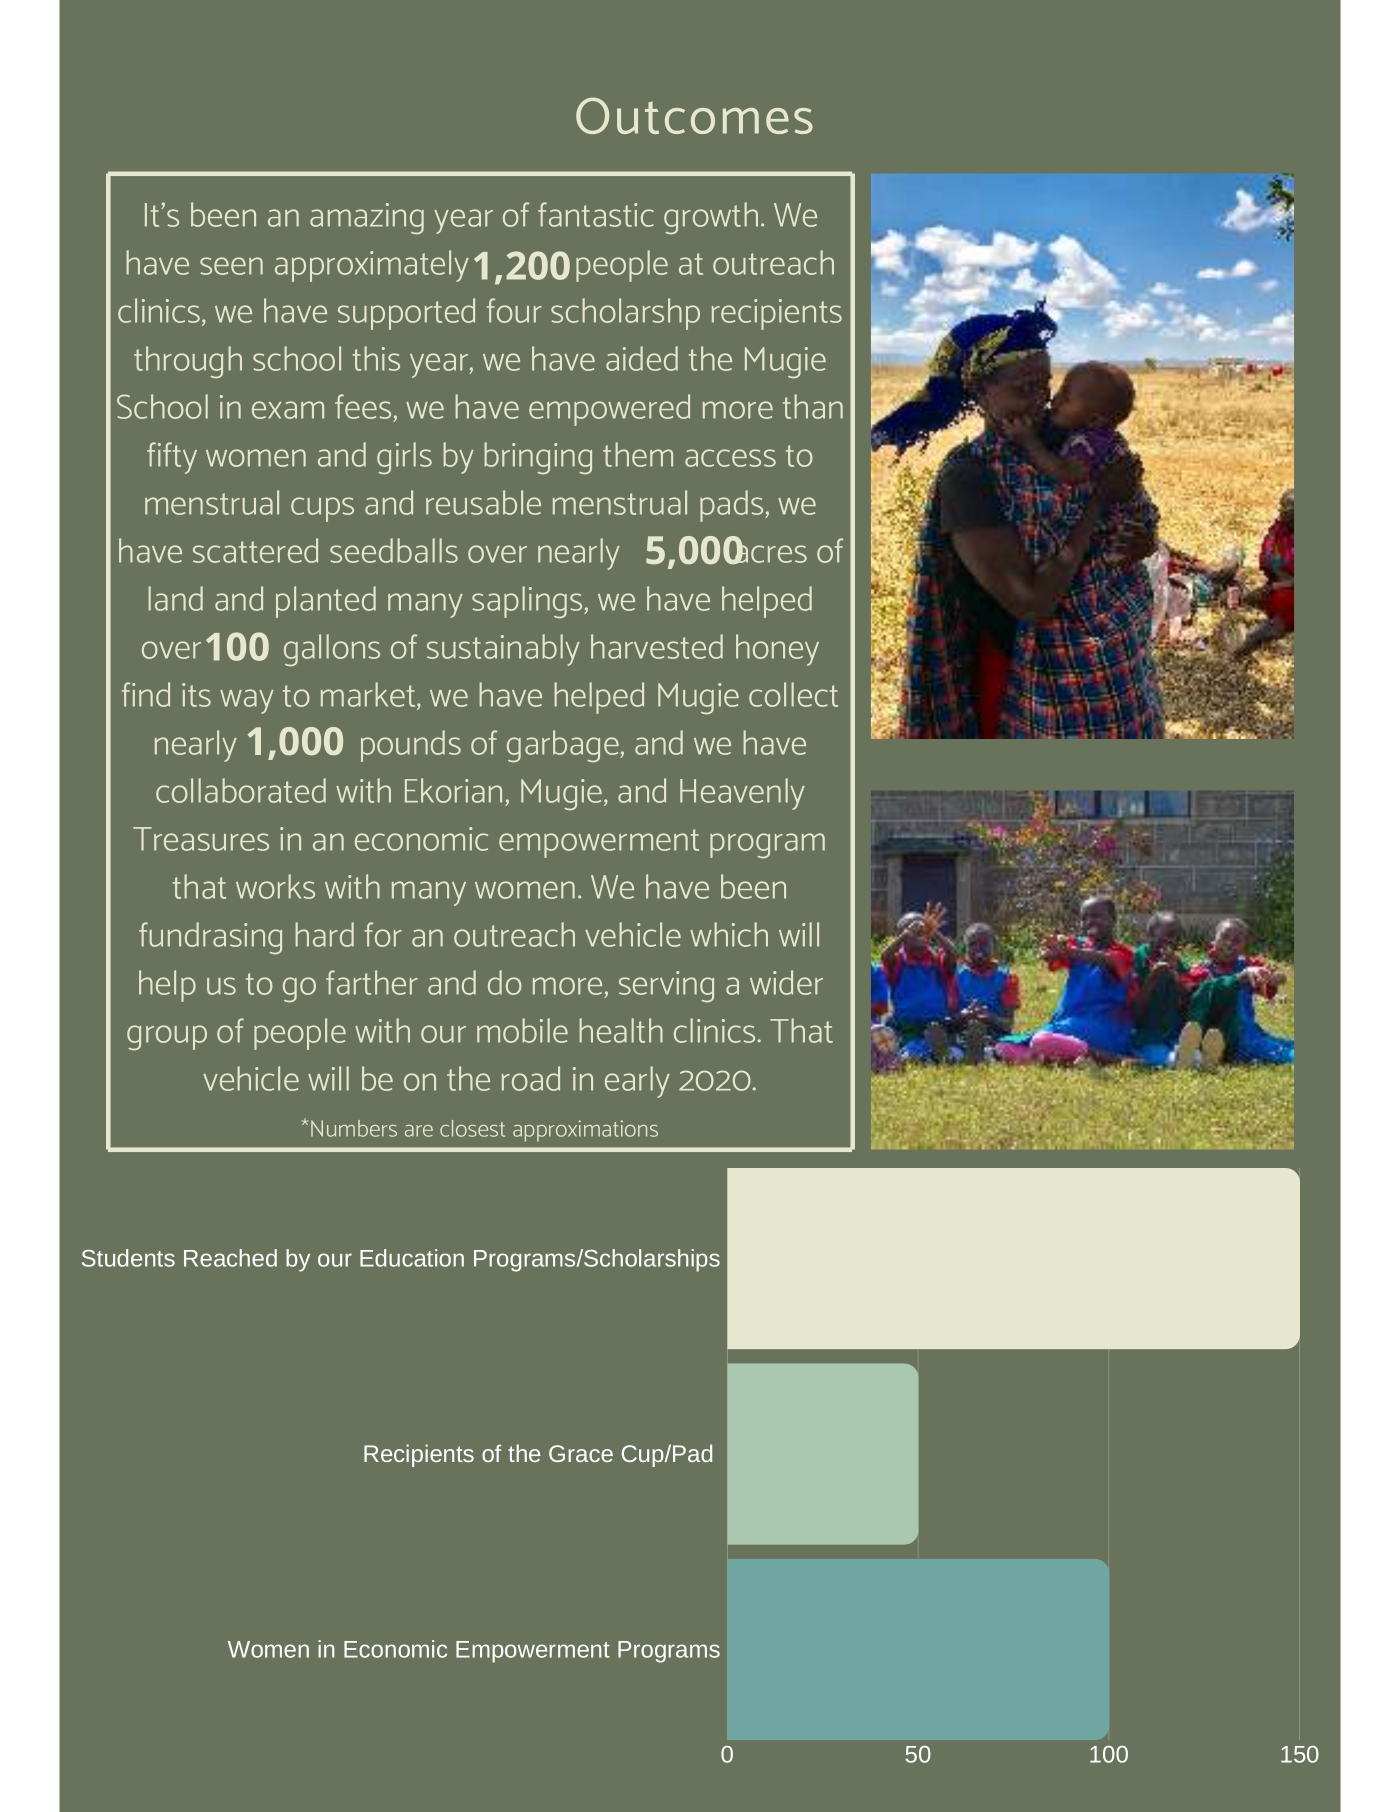  I want to click on growth, so click(711, 218).
